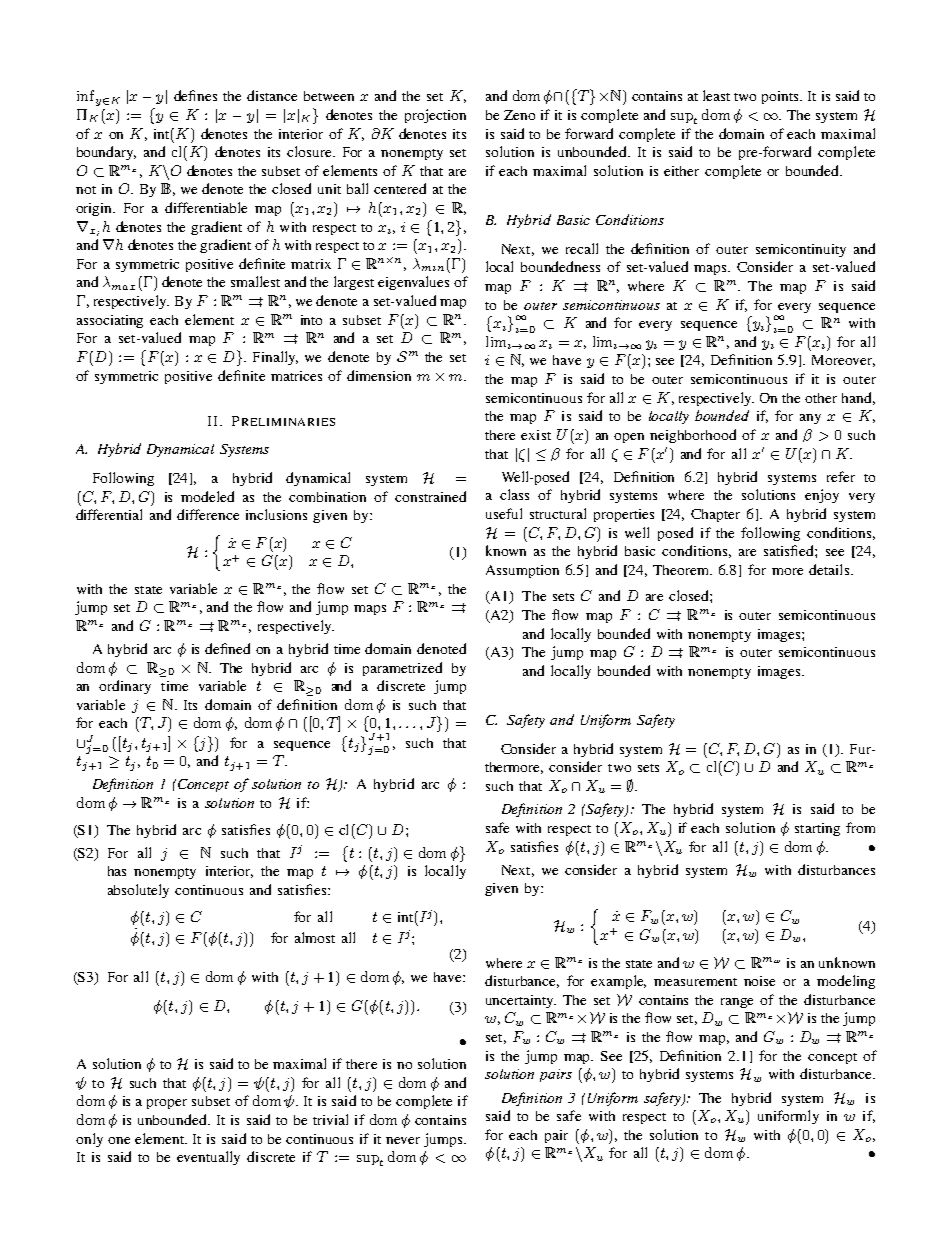 The width and height of the screenshot is (952, 1233). What do you see at coordinates (522, 571) in the screenshot?
I see `Assumption` at bounding box center [522, 571].
